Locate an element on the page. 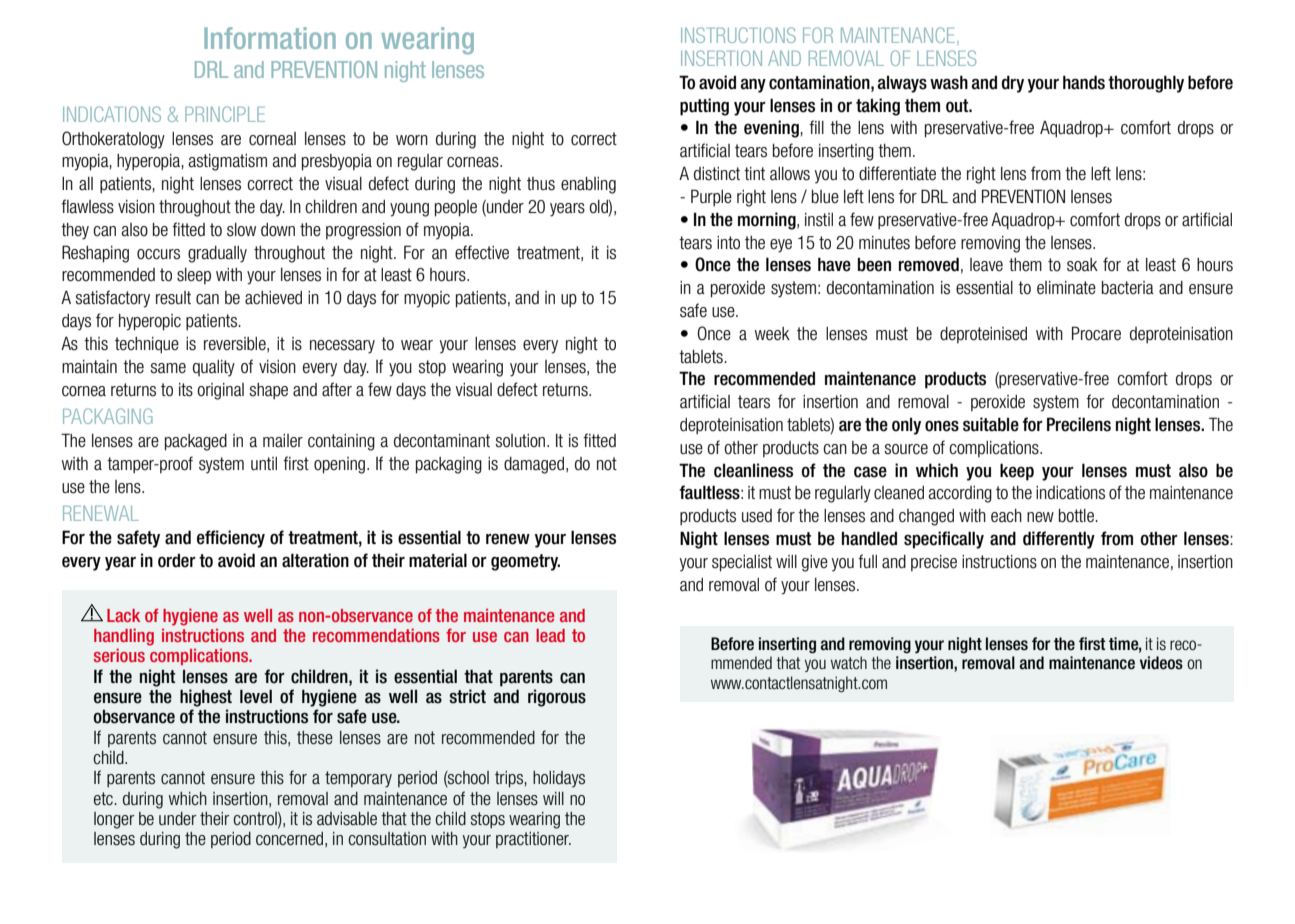  Information is located at coordinates (270, 38).
